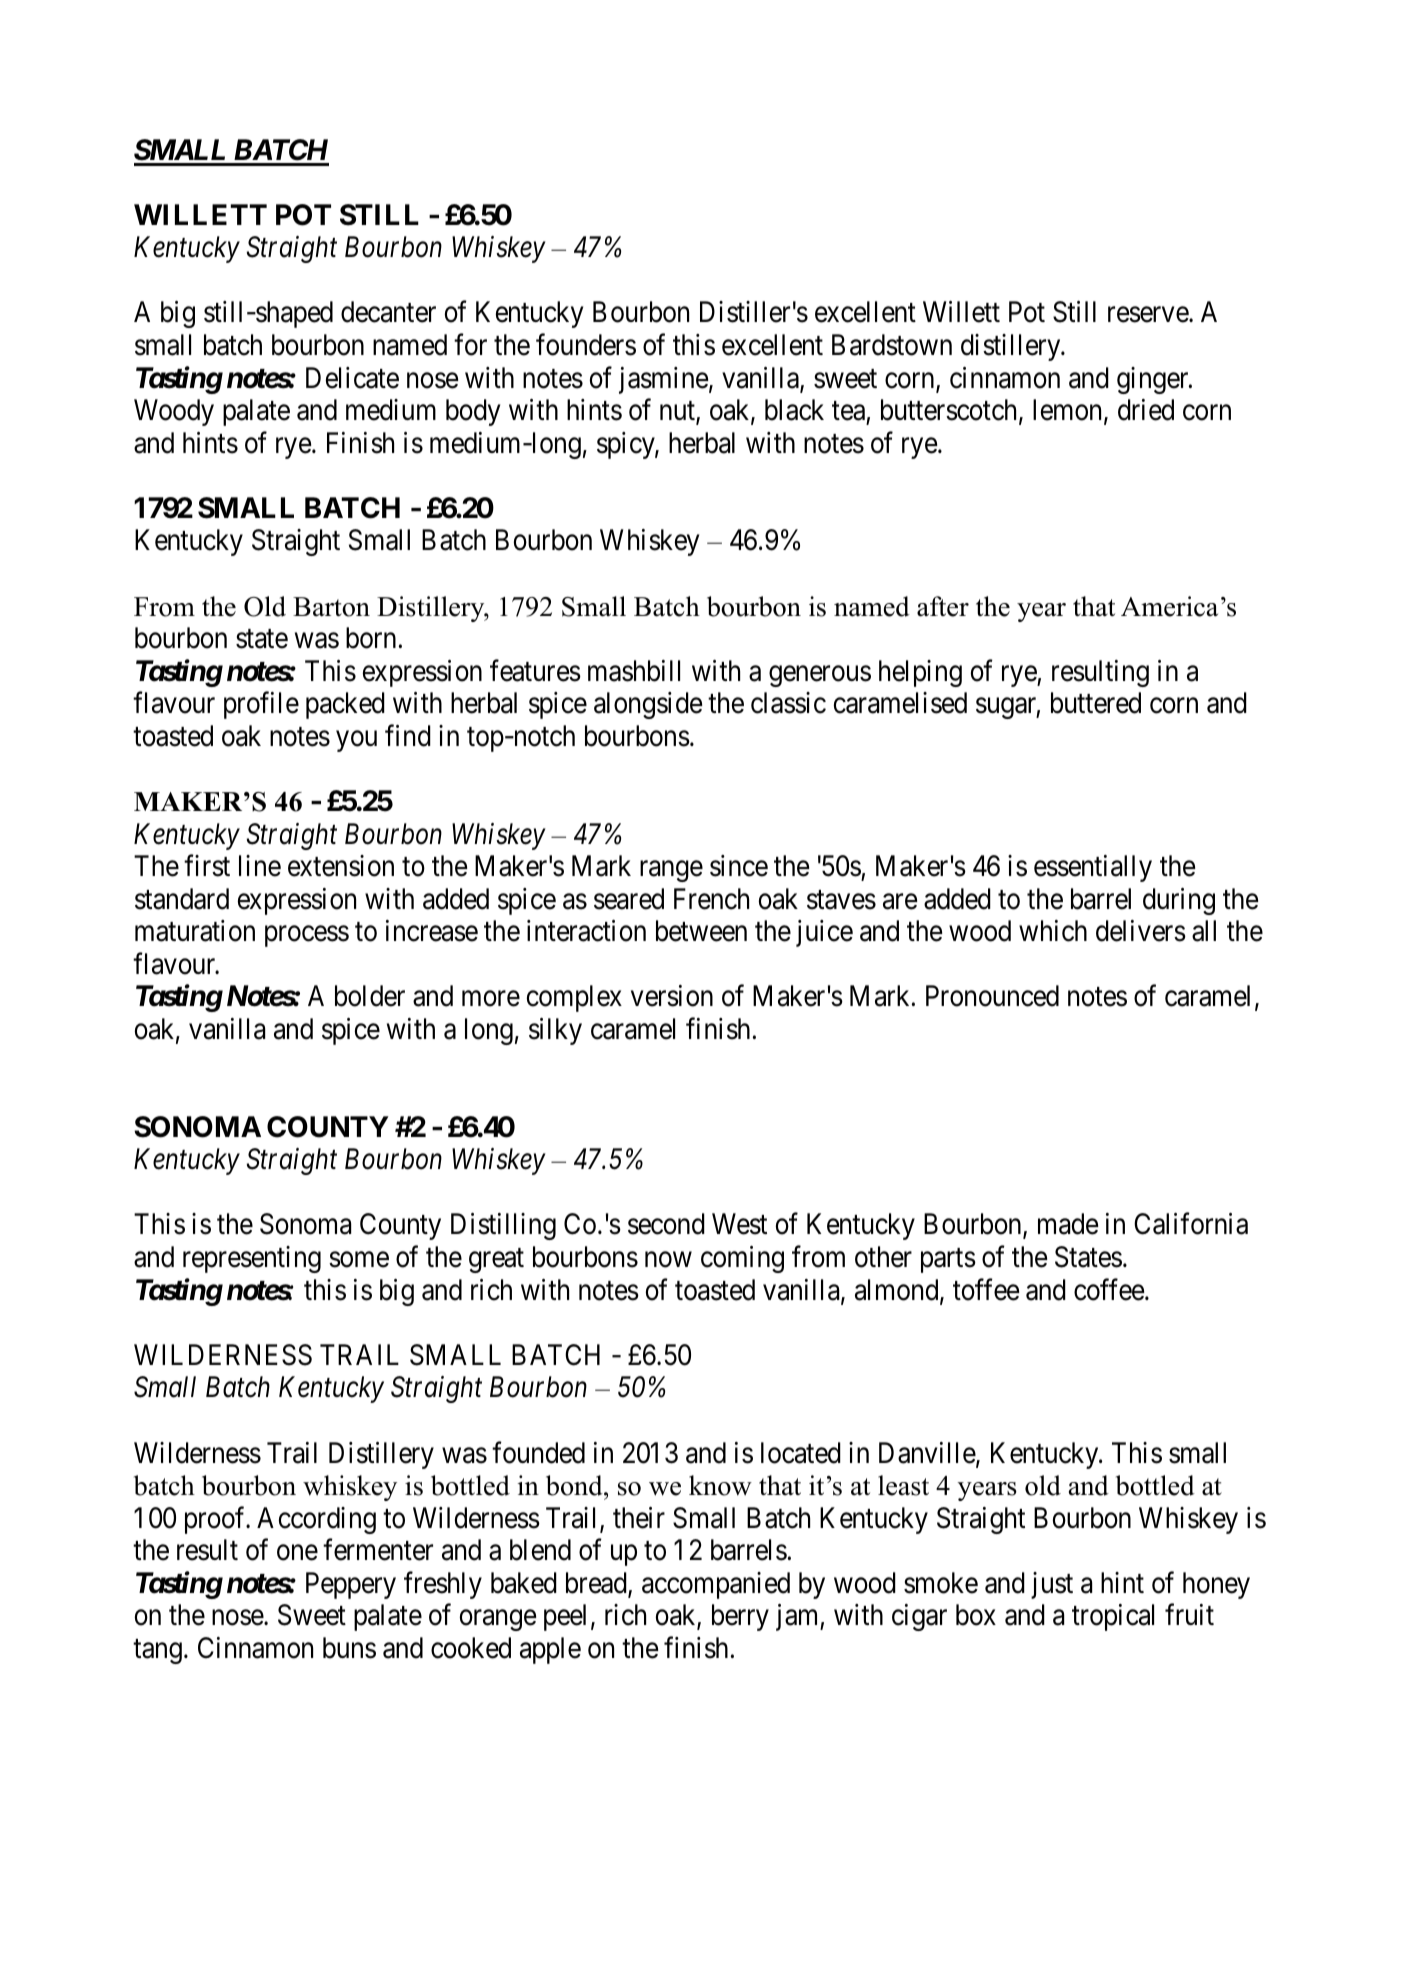 This page has height=1987, width=1405. Describe the element at coordinates (1149, 315) in the page. I see `reserve` at that location.
